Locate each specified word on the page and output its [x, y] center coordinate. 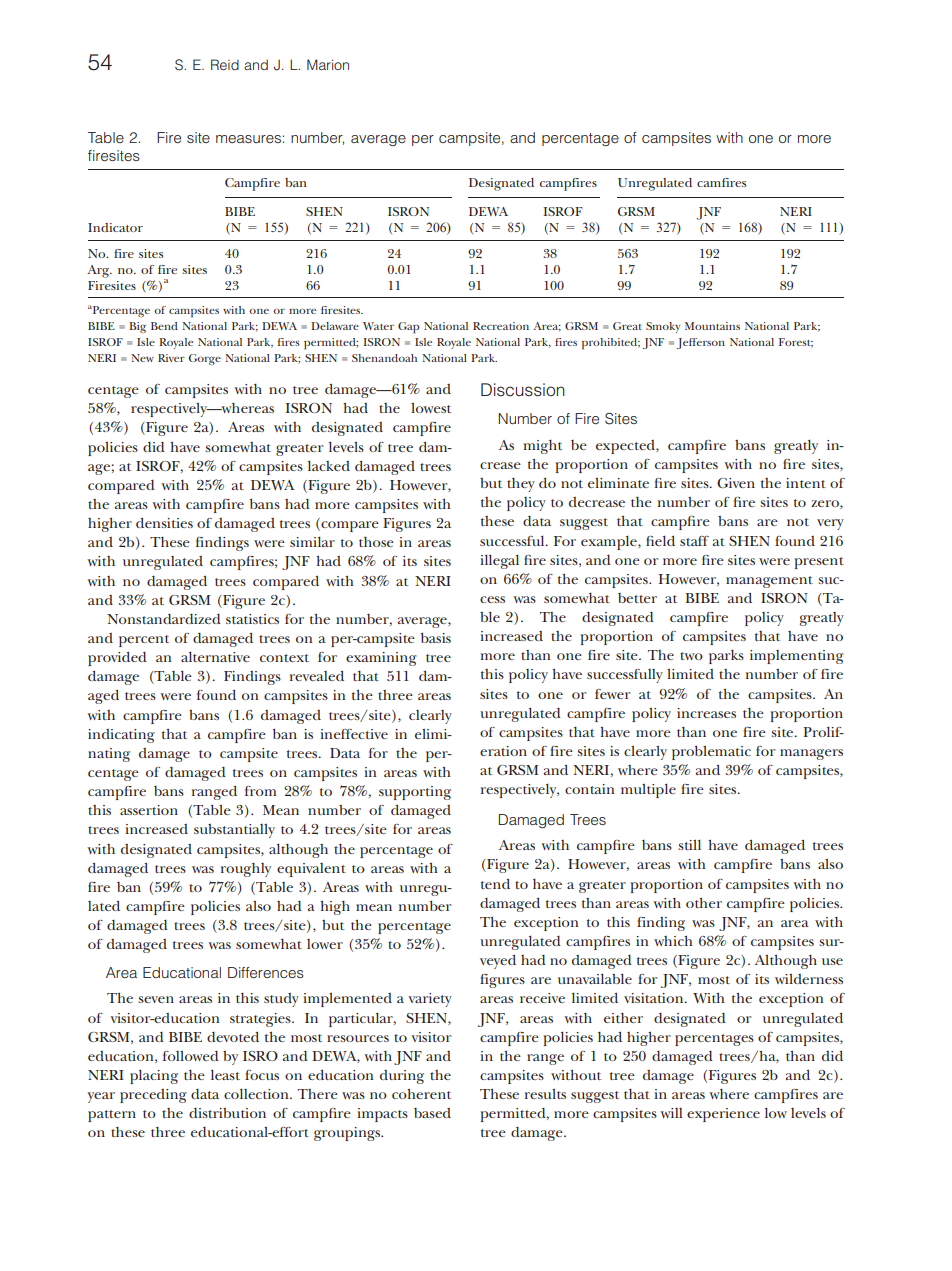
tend [495, 884]
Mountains [712, 326]
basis [436, 638]
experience [723, 1115]
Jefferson [700, 343]
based [432, 1113]
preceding [153, 1096]
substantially [234, 831]
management [769, 582]
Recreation [501, 326]
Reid [225, 64]
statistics [252, 619]
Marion [328, 64]
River [171, 358]
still [689, 845]
